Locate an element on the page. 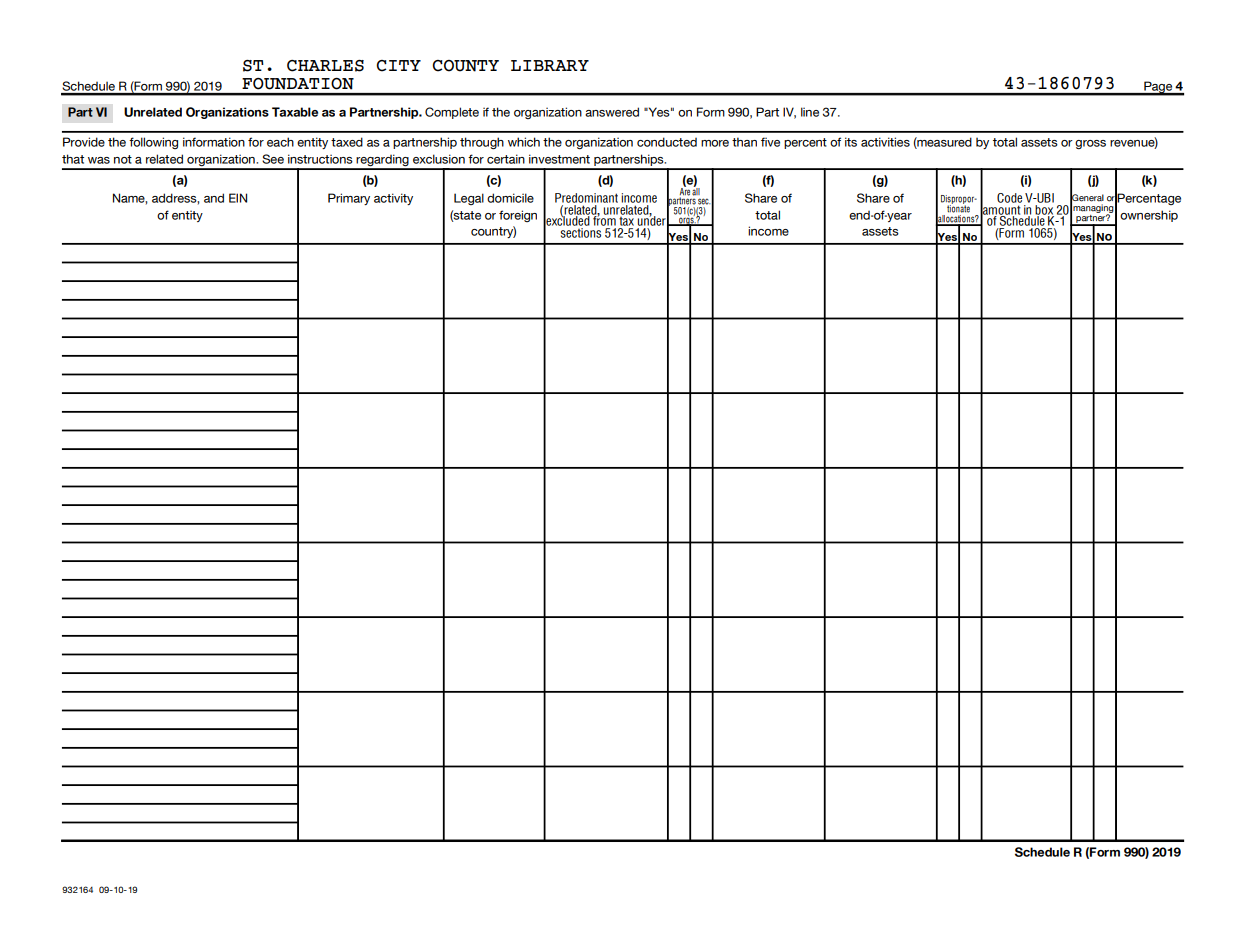 Image resolution: width=1245 pixels, height=952 pixels. following is located at coordinates (153, 143).
